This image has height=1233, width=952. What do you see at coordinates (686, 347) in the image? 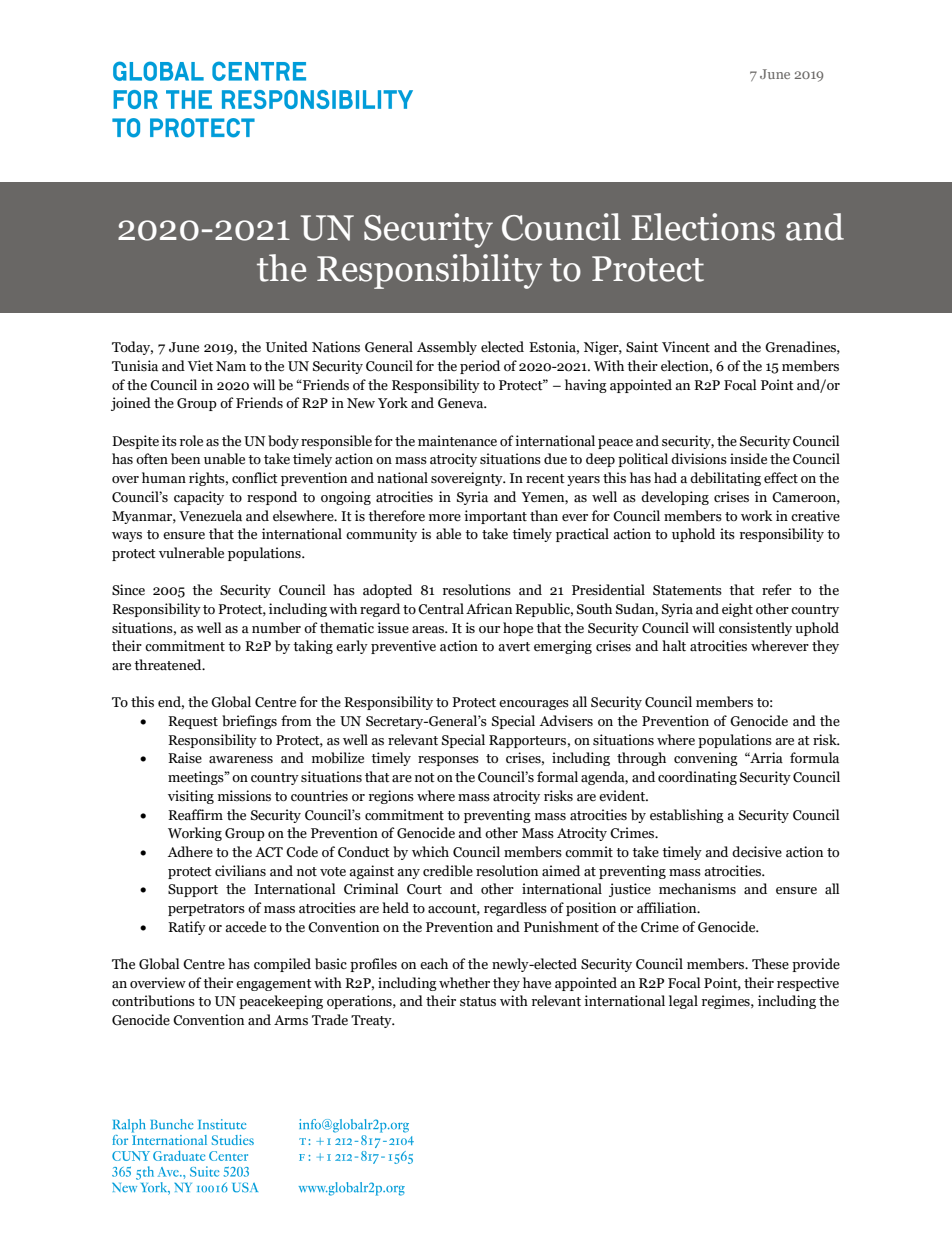
I see `Vincent` at bounding box center [686, 347].
